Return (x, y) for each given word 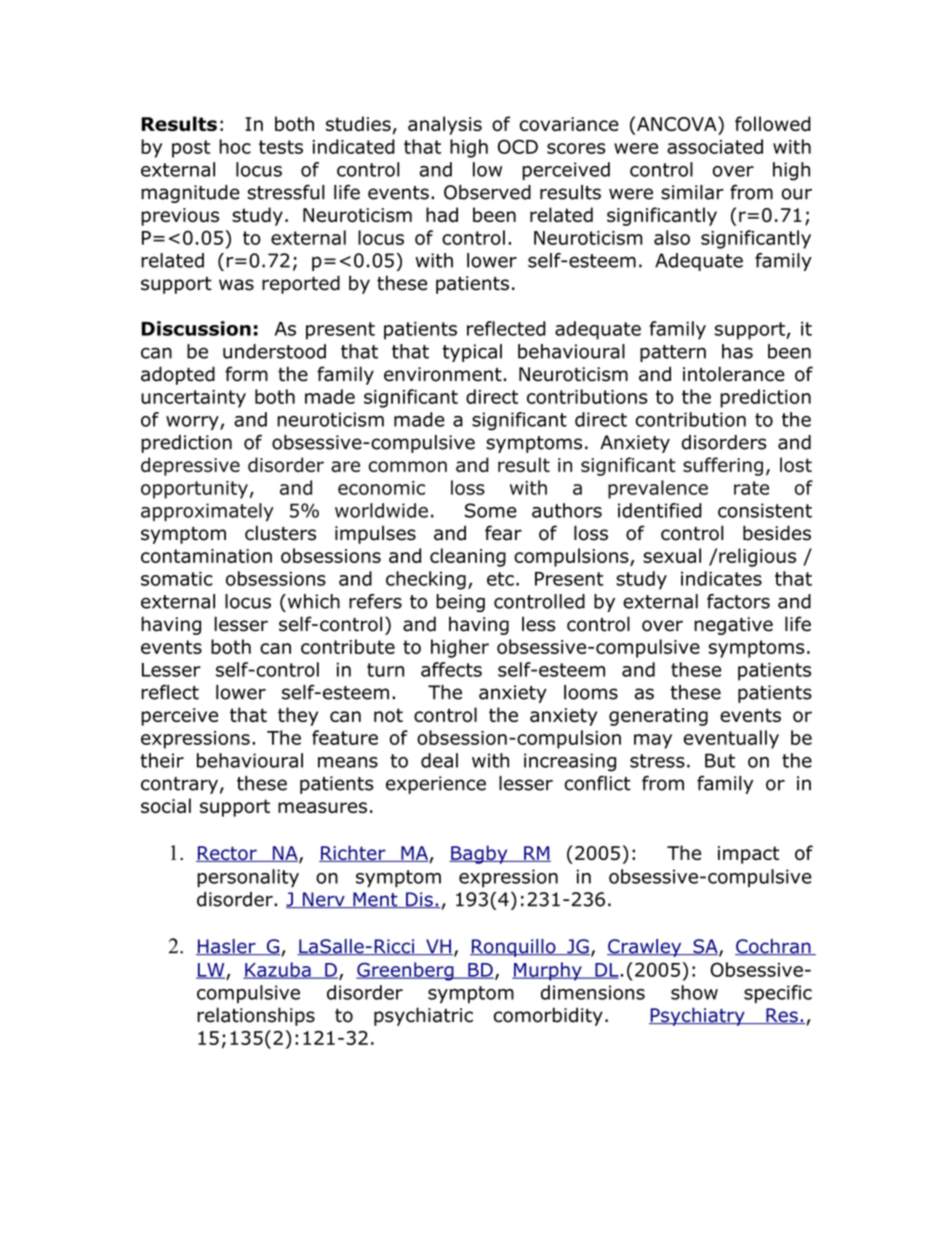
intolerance (734, 374)
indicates (721, 578)
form (246, 374)
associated (715, 146)
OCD (518, 146)
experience (436, 785)
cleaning (468, 557)
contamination (206, 556)
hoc (235, 146)
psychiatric (423, 1016)
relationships (256, 1016)
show (694, 992)
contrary (179, 785)
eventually (731, 739)
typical (472, 353)
